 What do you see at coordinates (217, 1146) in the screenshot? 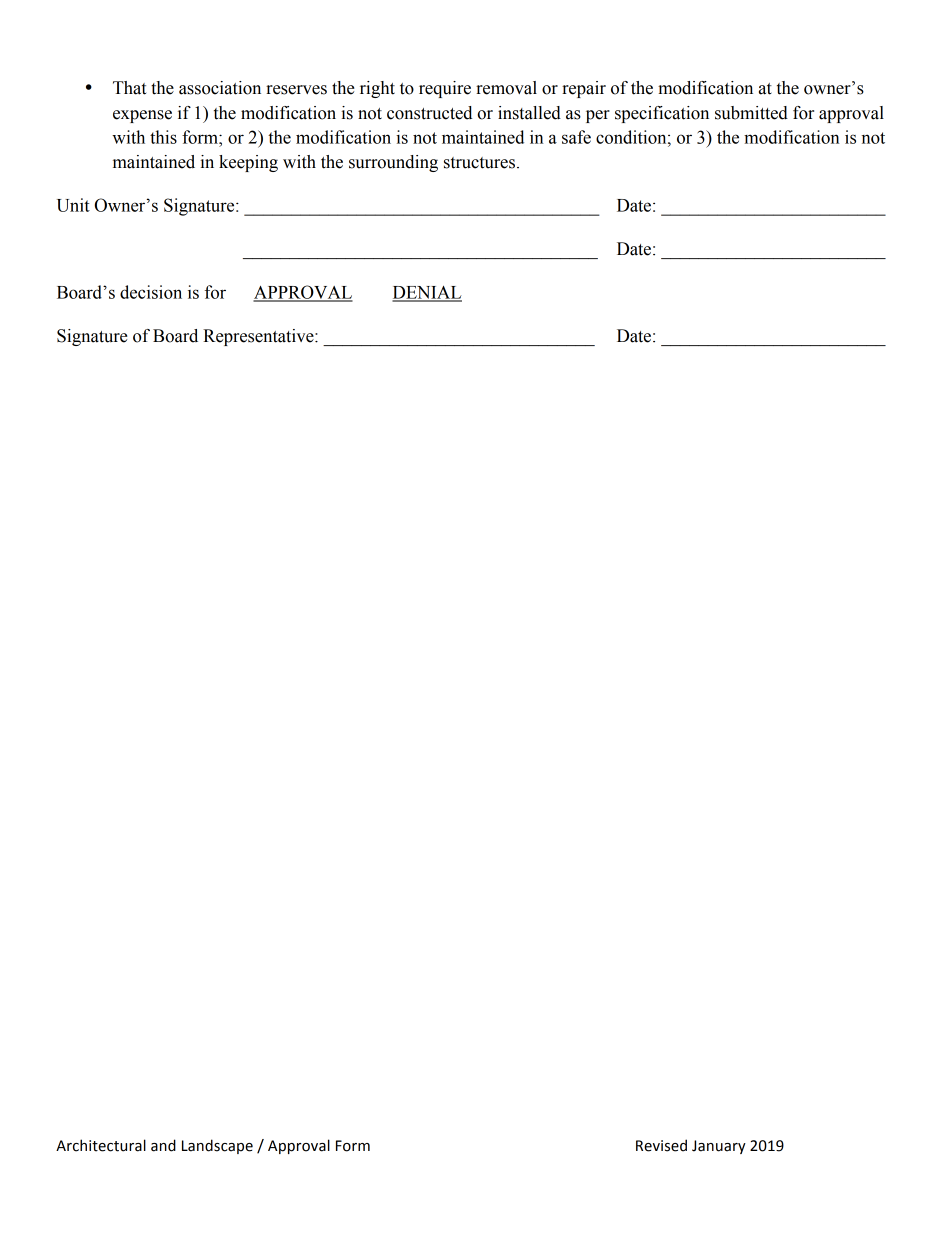
I see `Landscape` at bounding box center [217, 1146].
